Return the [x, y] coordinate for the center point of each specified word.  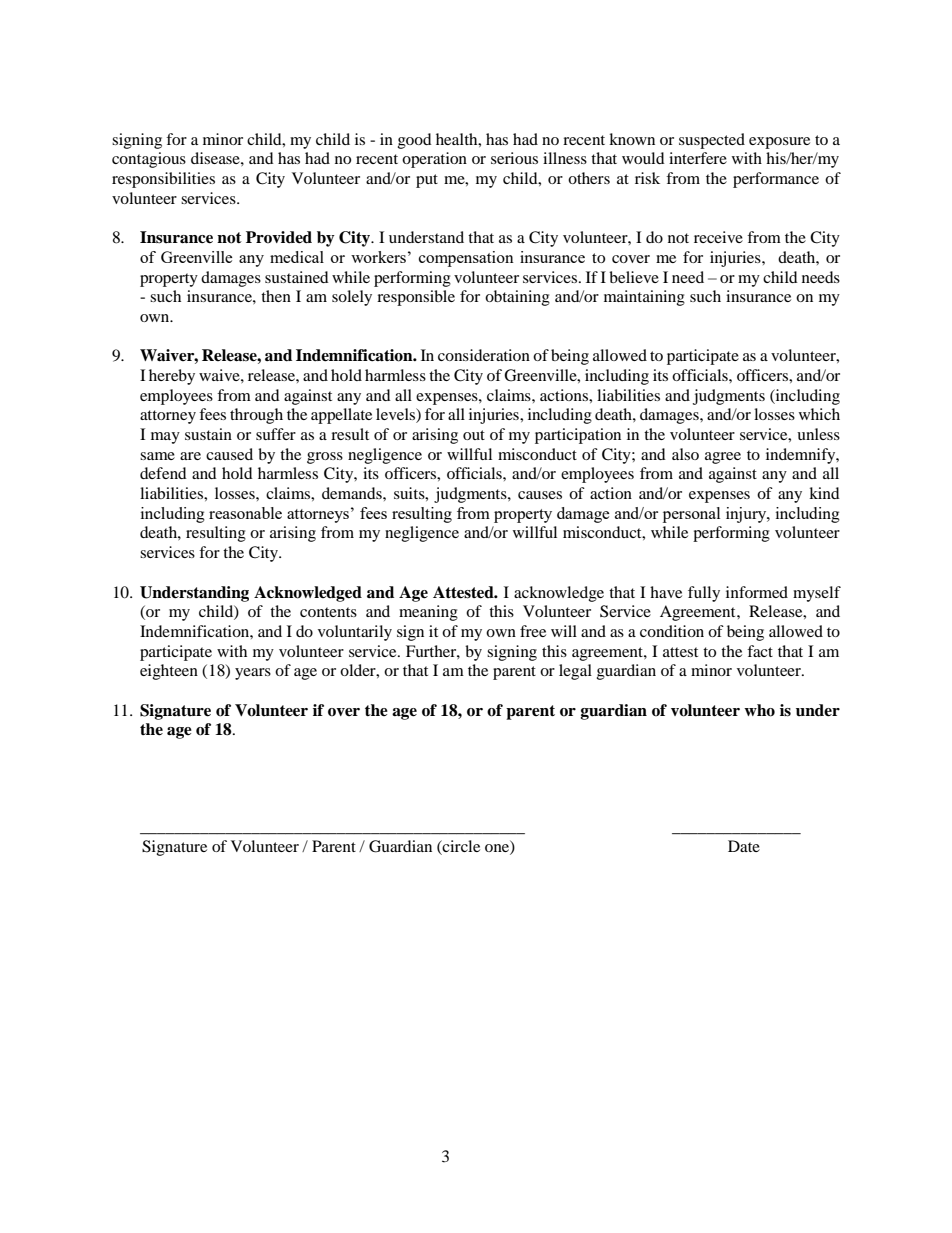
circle [460, 846]
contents [328, 612]
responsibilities [163, 180]
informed [757, 592]
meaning [428, 613]
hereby [172, 377]
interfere [698, 158]
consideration [484, 355]
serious [514, 158]
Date [744, 846]
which [819, 414]
